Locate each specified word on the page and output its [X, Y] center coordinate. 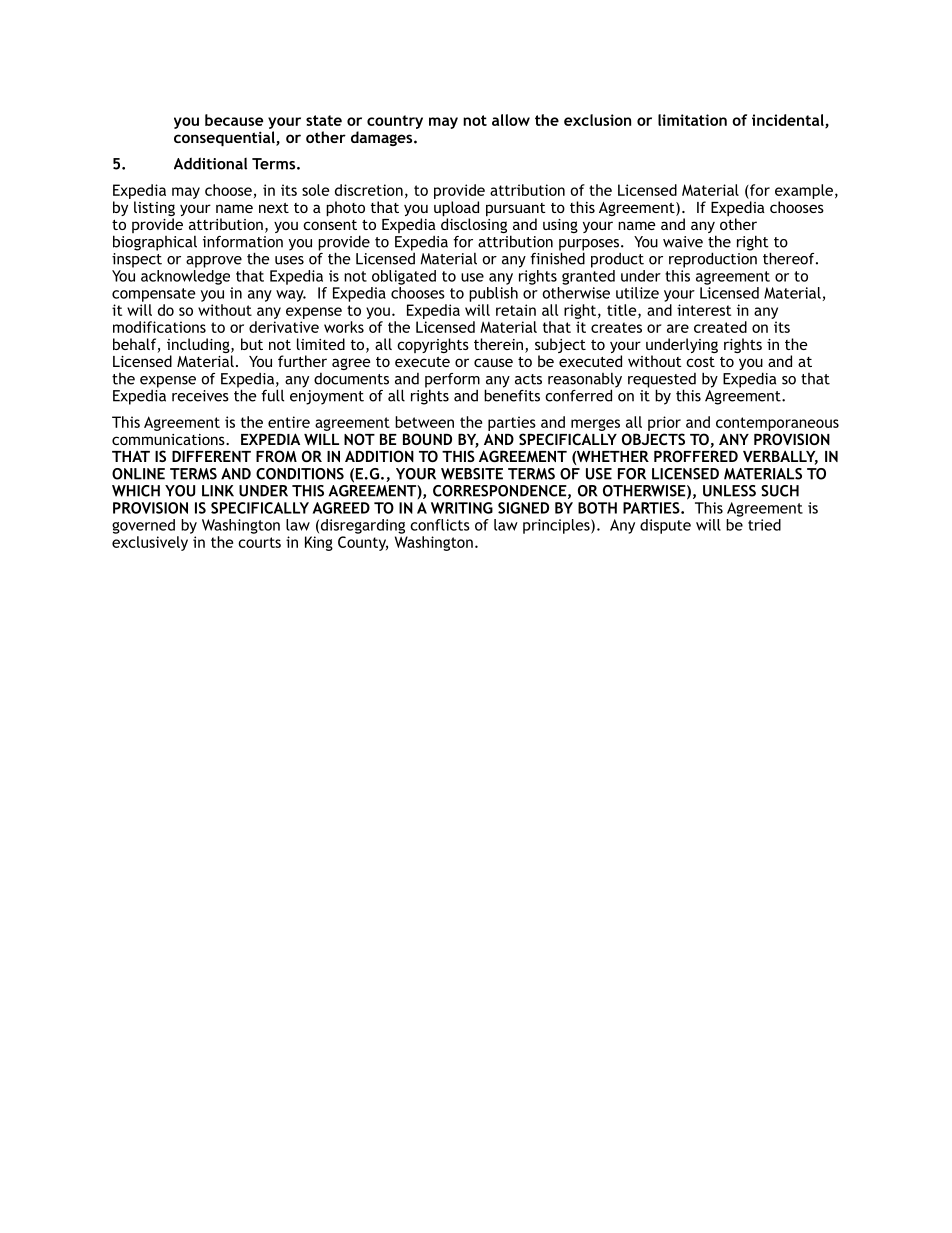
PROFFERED [696, 456]
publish [493, 294]
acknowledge [185, 276]
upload [456, 210]
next [274, 208]
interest [704, 310]
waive [683, 242]
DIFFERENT [211, 456]
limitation [692, 120]
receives [200, 396]
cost [700, 362]
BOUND [427, 439]
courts [259, 542]
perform [452, 381]
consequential [225, 138]
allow [511, 120]
